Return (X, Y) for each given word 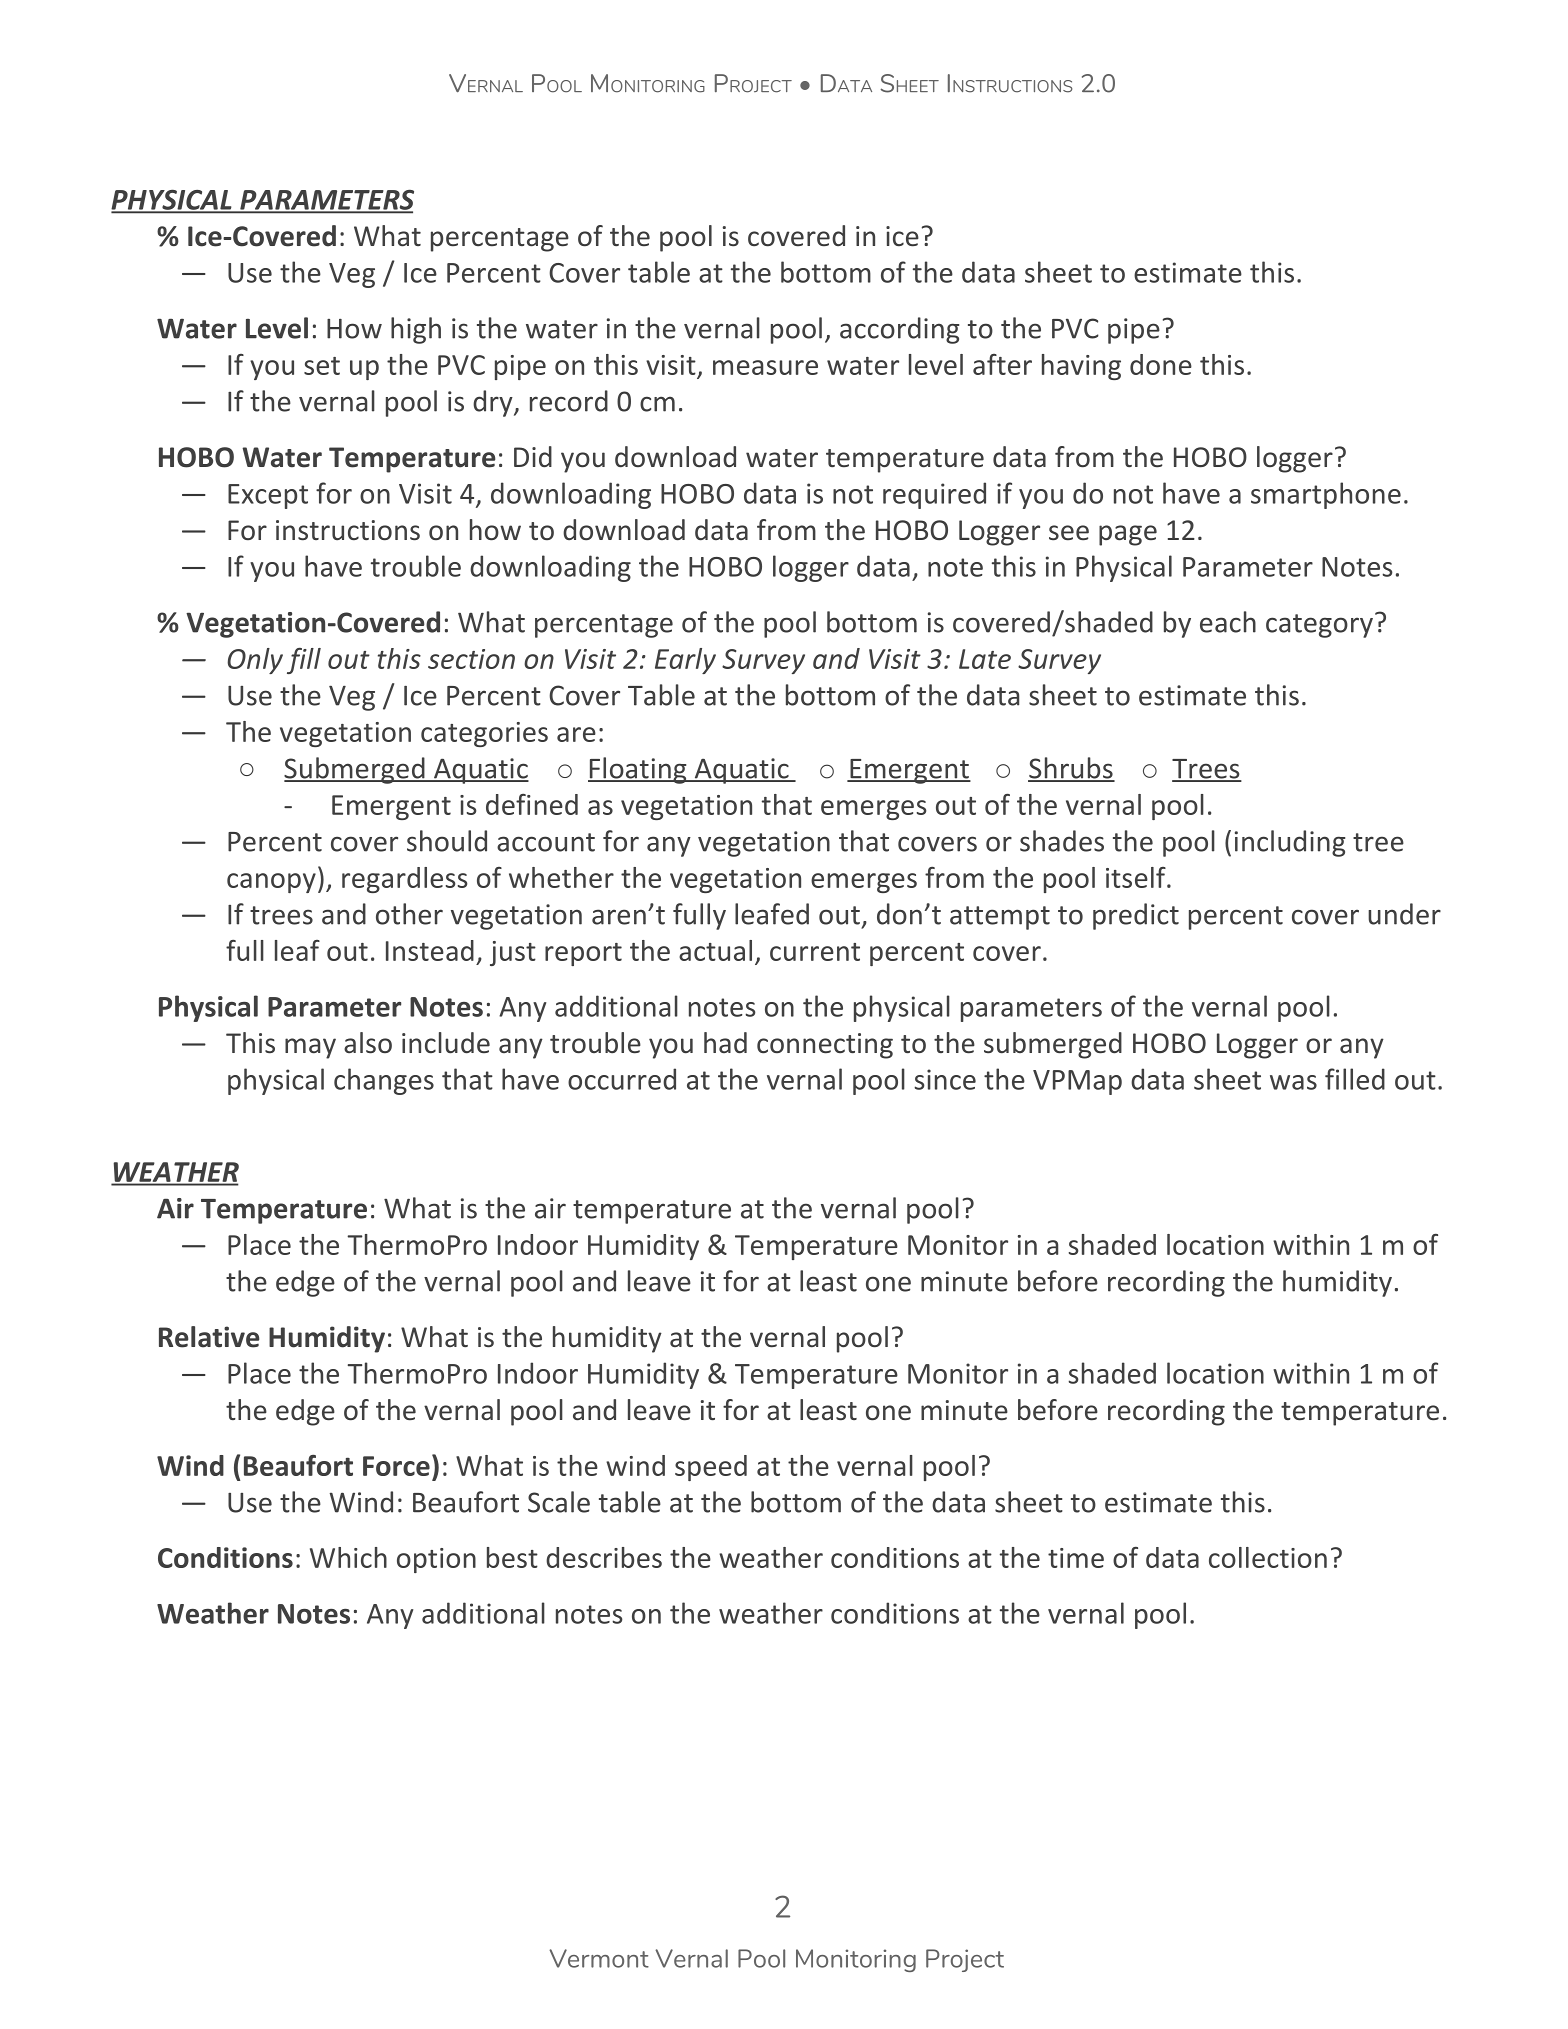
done (1161, 364)
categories (484, 734)
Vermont (599, 1958)
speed (711, 1468)
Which (348, 1557)
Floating (638, 770)
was (1293, 1082)
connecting (825, 1046)
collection (1268, 1557)
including (1290, 843)
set (322, 366)
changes (384, 1081)
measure (765, 367)
